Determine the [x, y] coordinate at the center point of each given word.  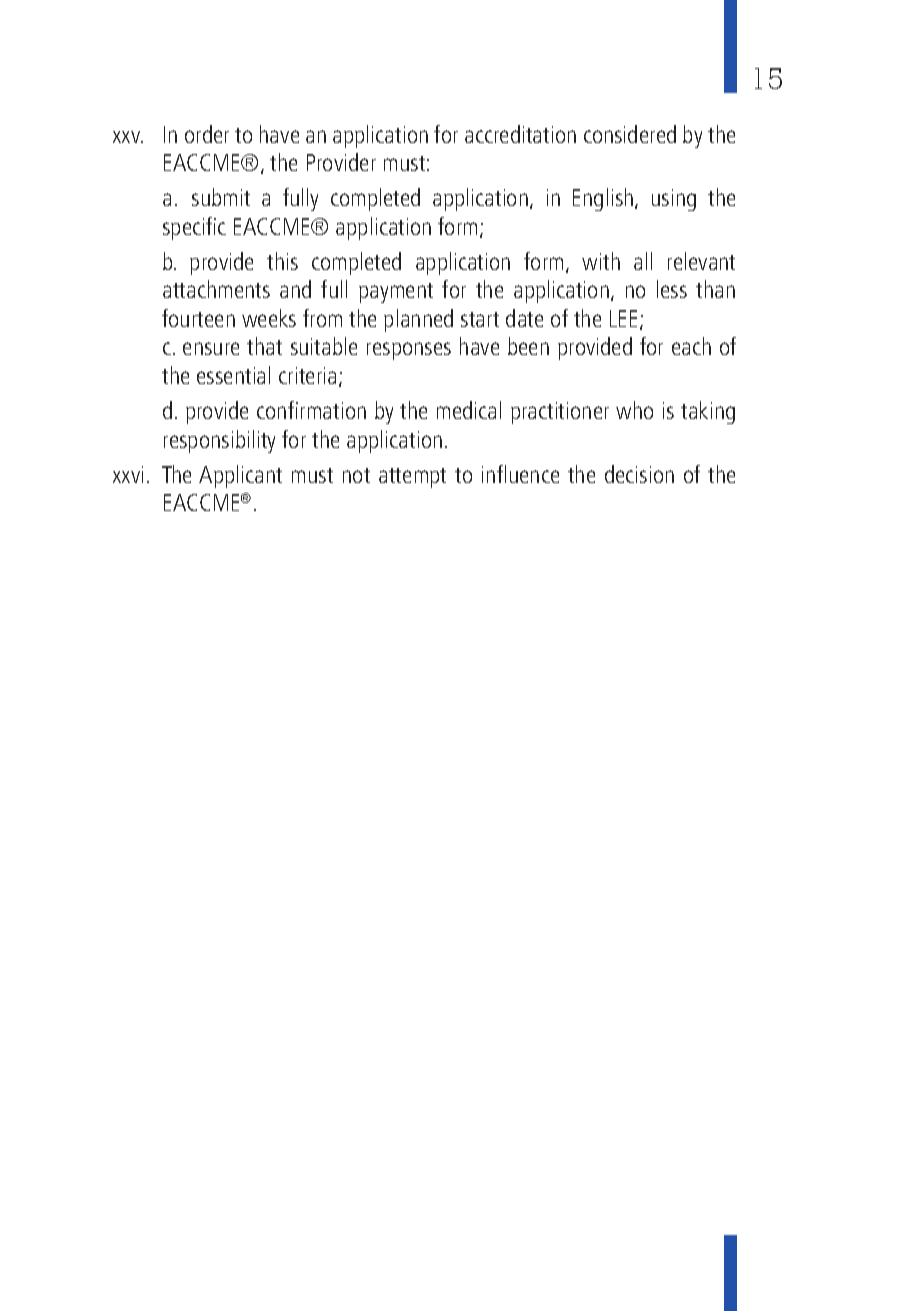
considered [630, 134]
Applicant [240, 476]
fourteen [198, 318]
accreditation [520, 134]
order [207, 134]
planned [418, 320]
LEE [623, 318]
